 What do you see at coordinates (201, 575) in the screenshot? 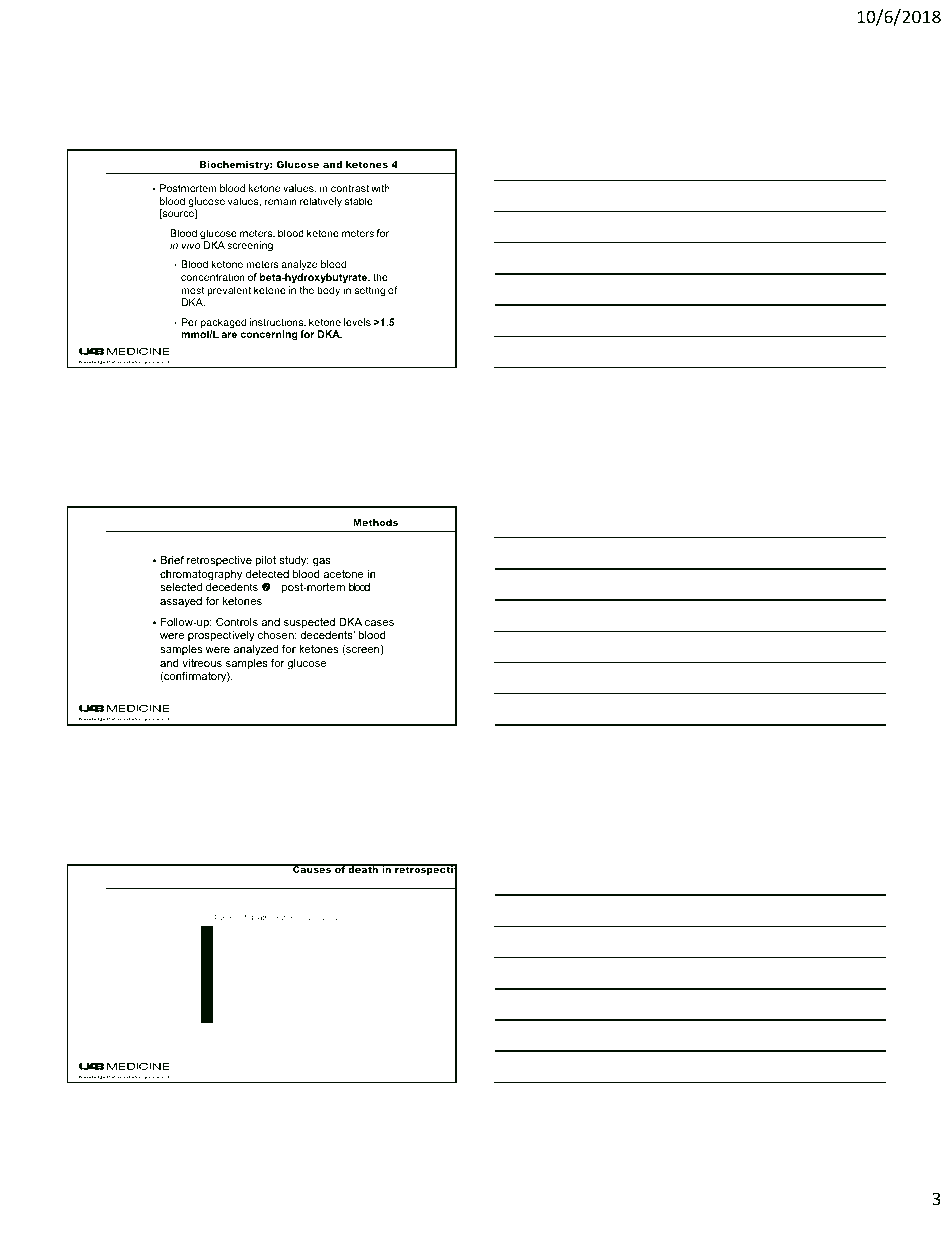
I see `chromatography` at bounding box center [201, 575].
